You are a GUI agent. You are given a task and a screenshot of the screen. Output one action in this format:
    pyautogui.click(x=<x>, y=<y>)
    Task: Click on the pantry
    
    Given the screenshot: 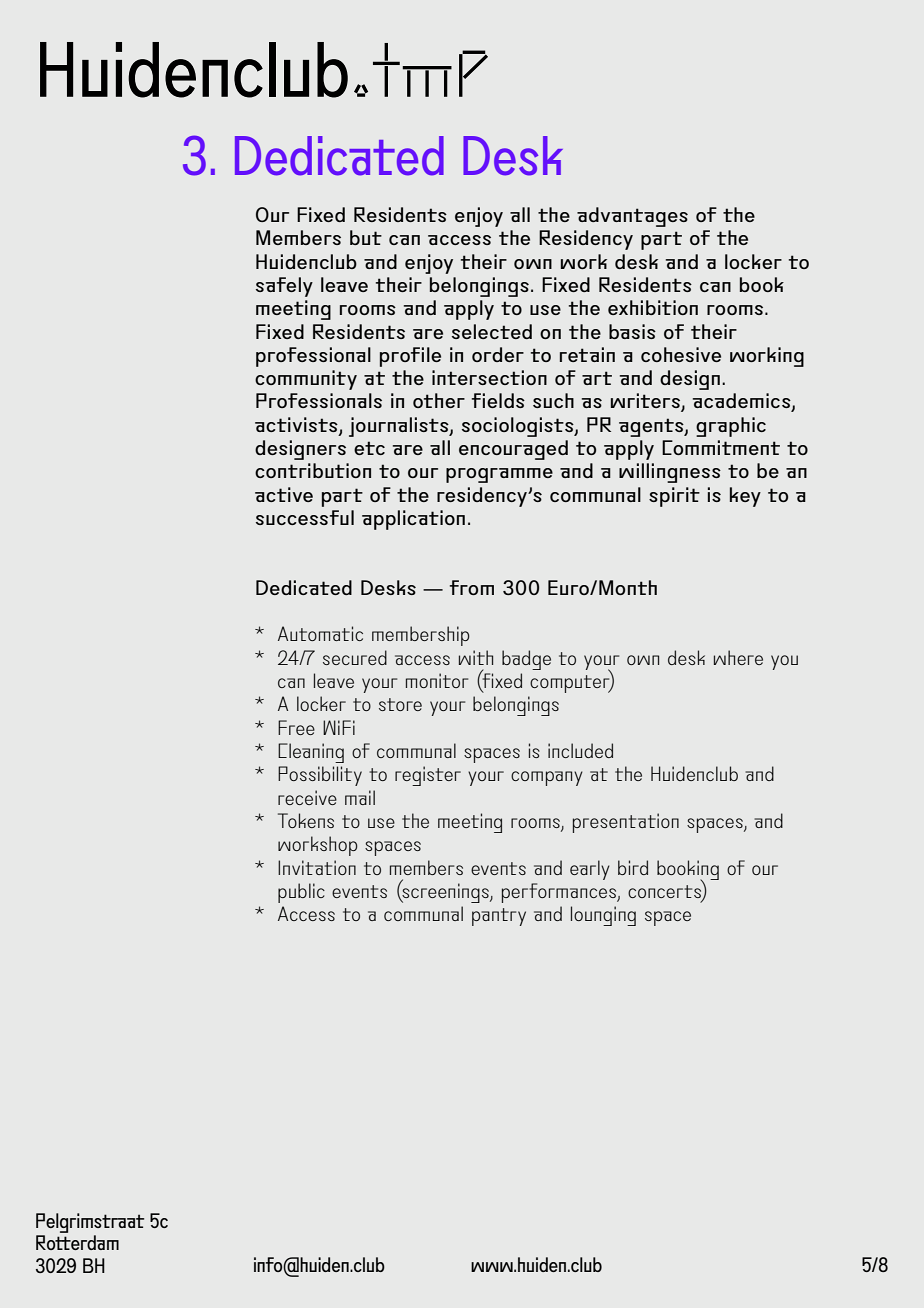 What is the action you would take?
    pyautogui.click(x=499, y=917)
